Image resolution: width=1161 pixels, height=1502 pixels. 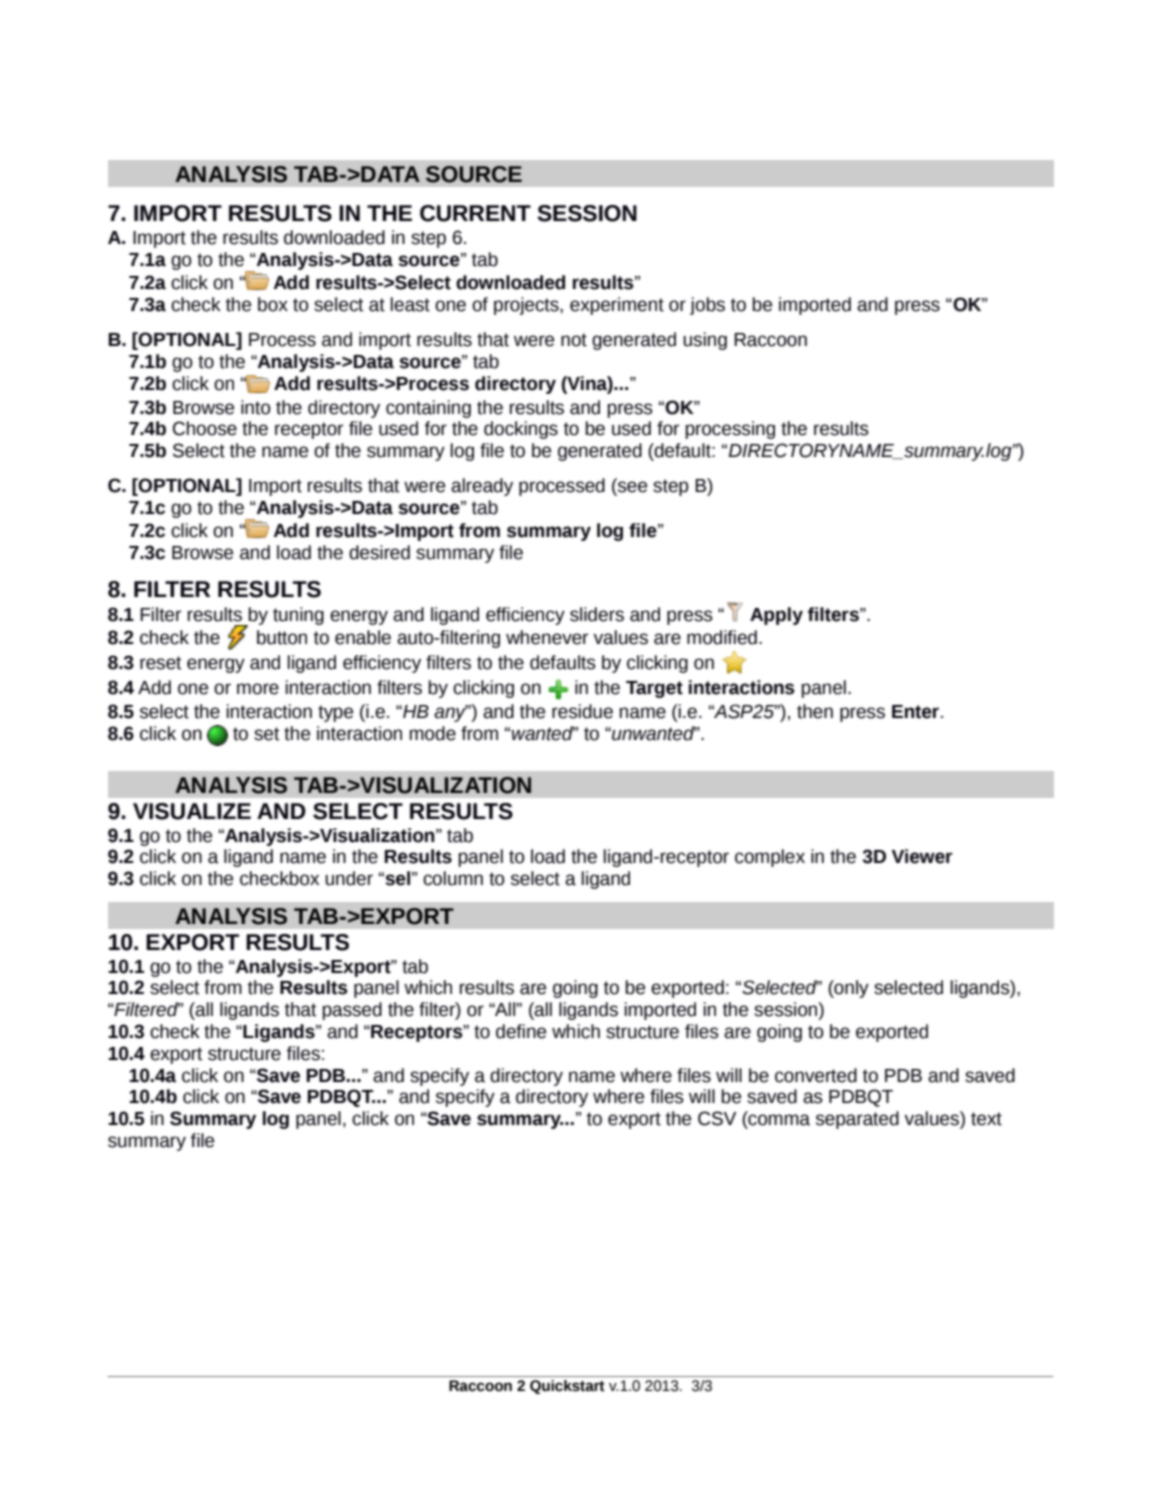 What do you see at coordinates (617, 306) in the image?
I see `experiment` at bounding box center [617, 306].
